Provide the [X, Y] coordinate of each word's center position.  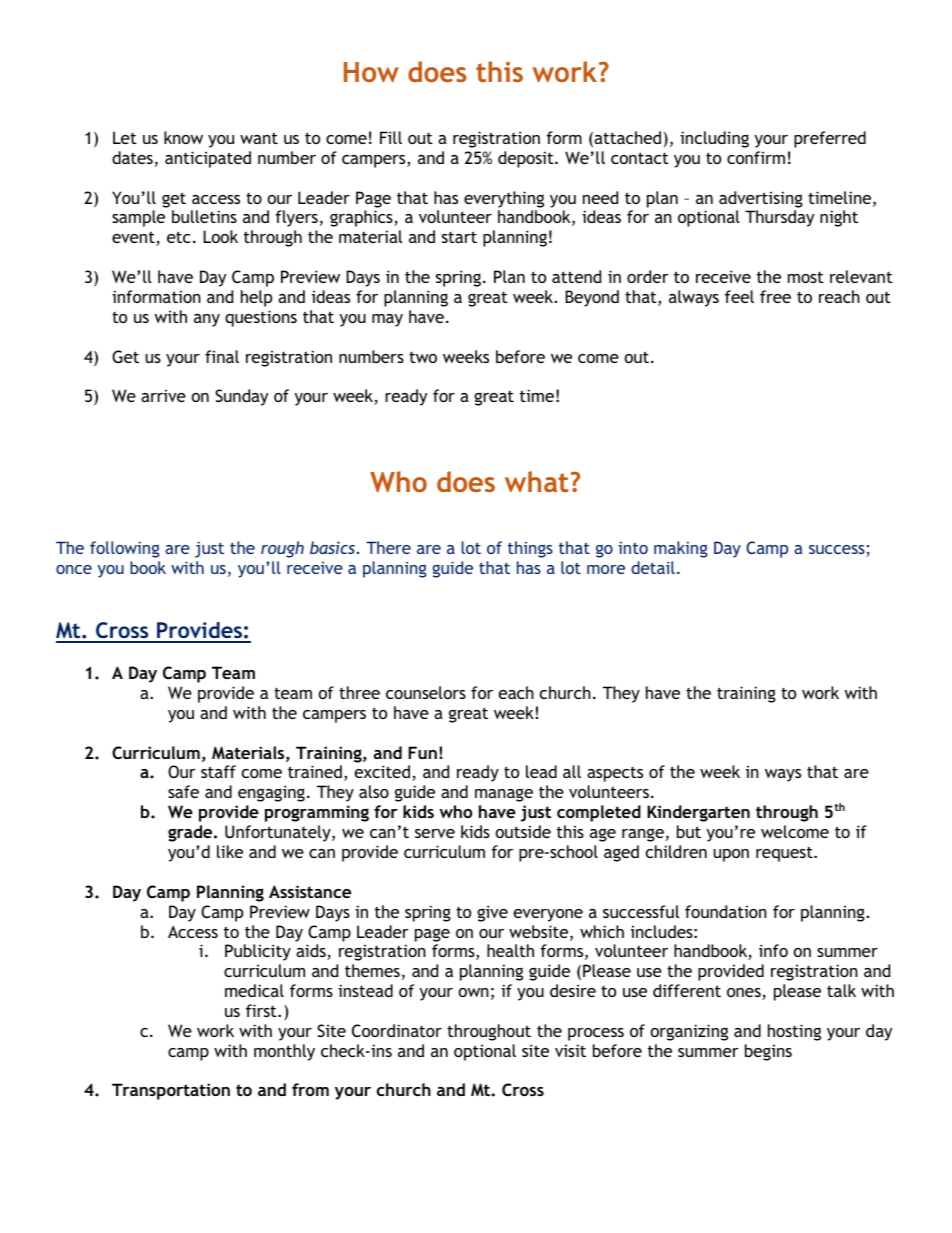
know [183, 137]
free [775, 296]
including [714, 139]
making [681, 549]
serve [435, 833]
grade [191, 833]
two [423, 357]
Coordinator [397, 1030]
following [125, 549]
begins [768, 1052]
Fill [391, 137]
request [785, 854]
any [207, 320]
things [530, 549]
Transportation [171, 1091]
